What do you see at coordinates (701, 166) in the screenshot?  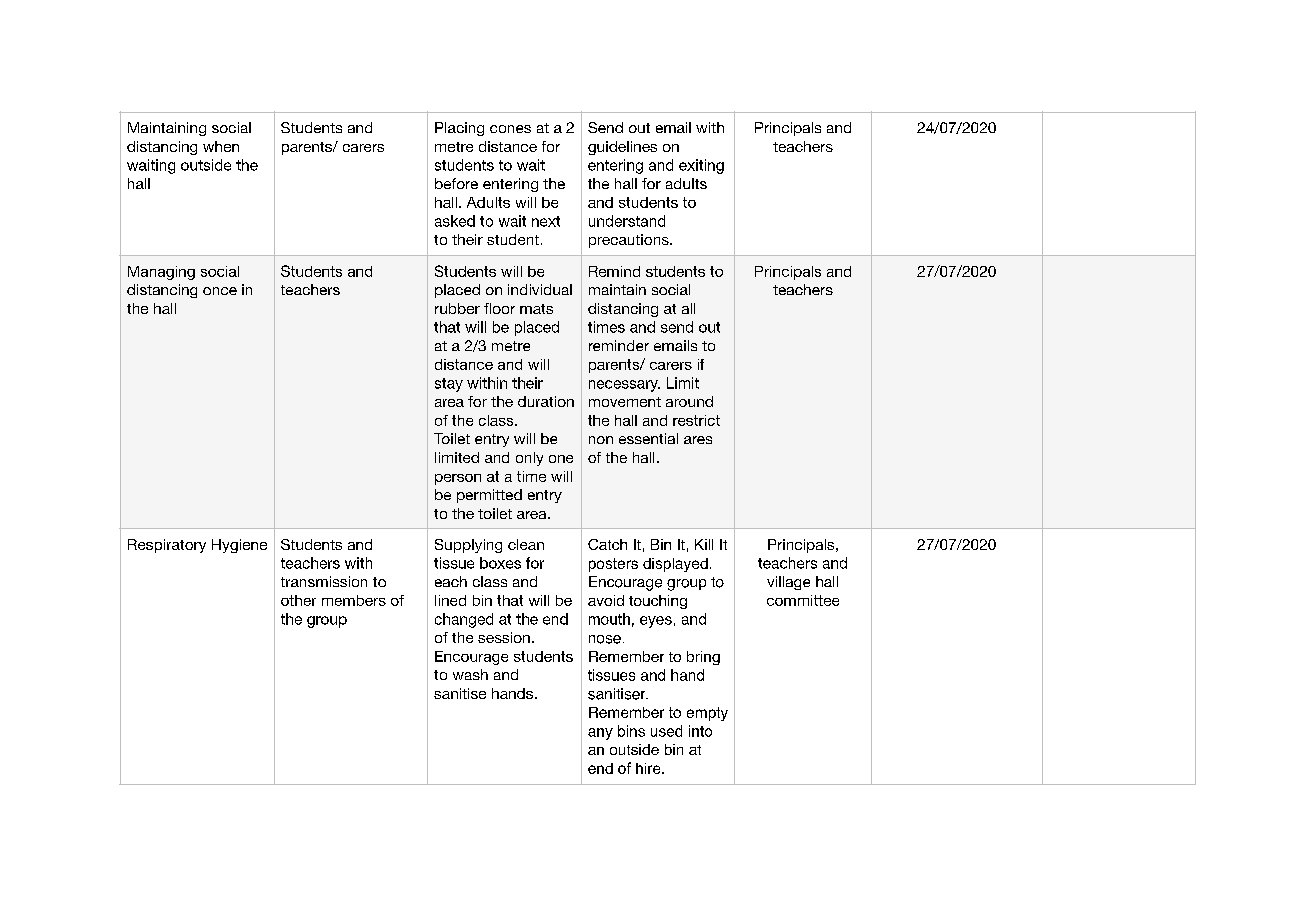 I see `exiting` at bounding box center [701, 166].
